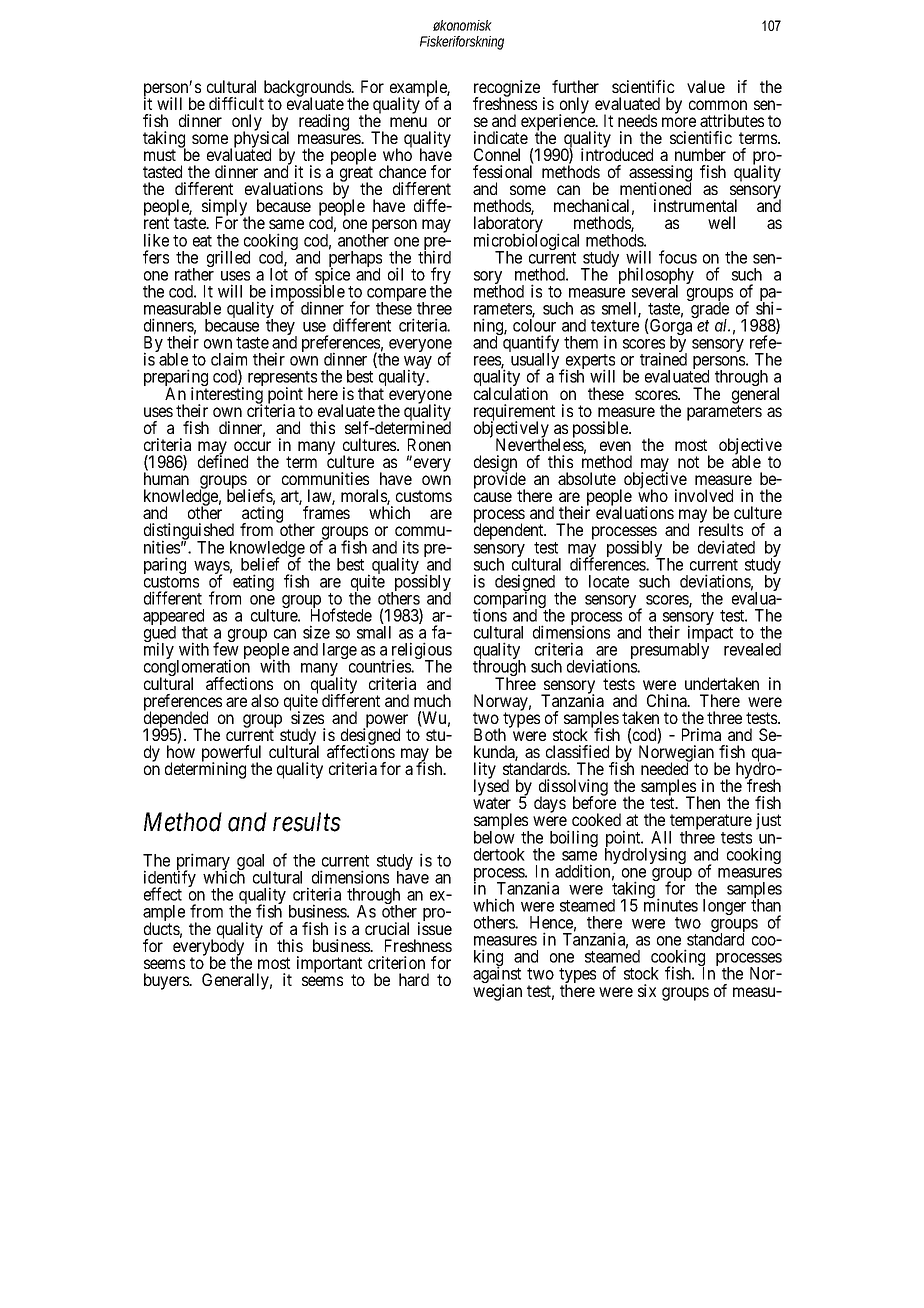 This screenshot has height=1308, width=924. Describe the element at coordinates (490, 734) in the screenshot. I see `Both` at that location.
